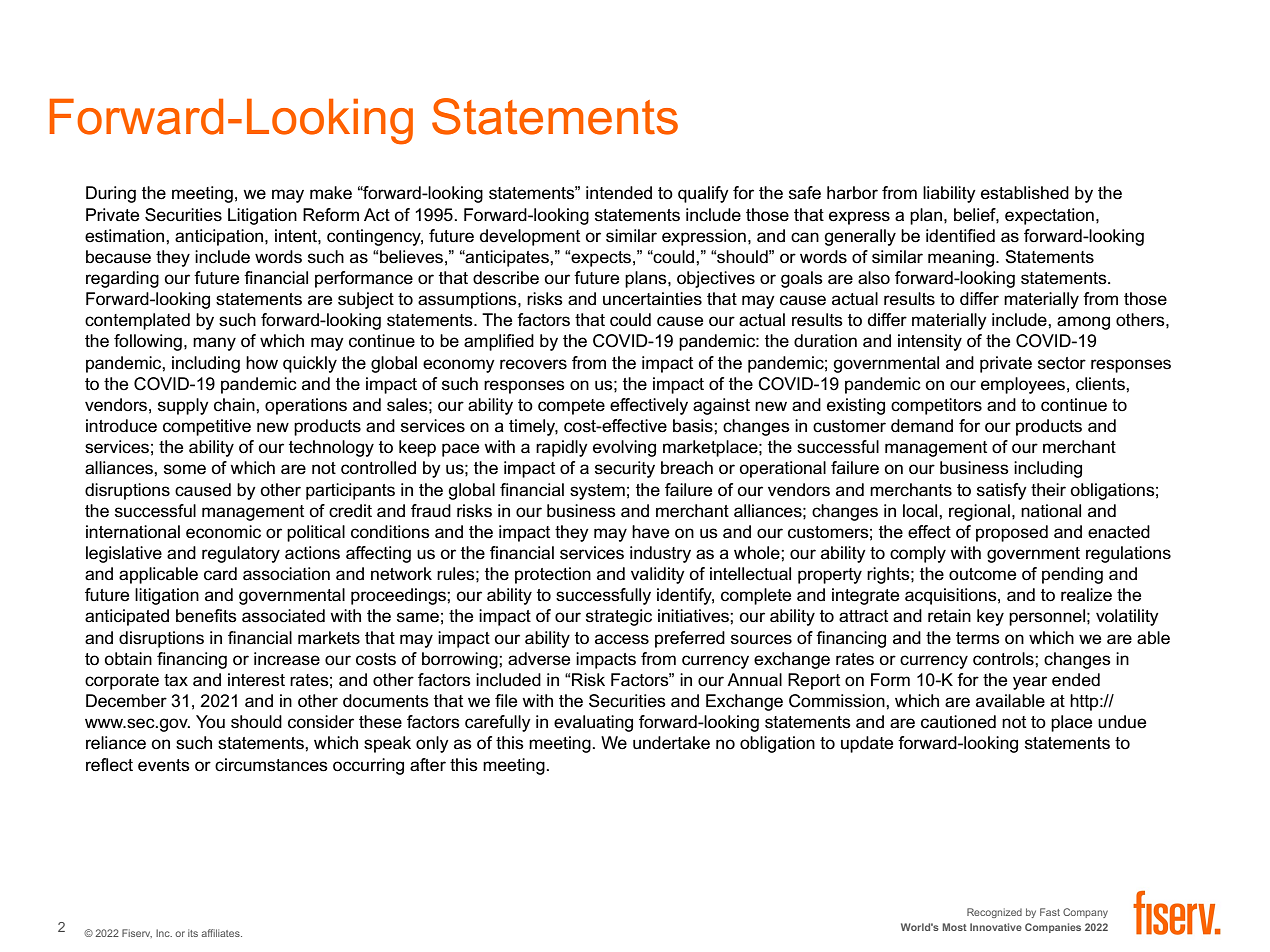 The height and width of the page is (952, 1270). I want to click on expectation, so click(1049, 216).
